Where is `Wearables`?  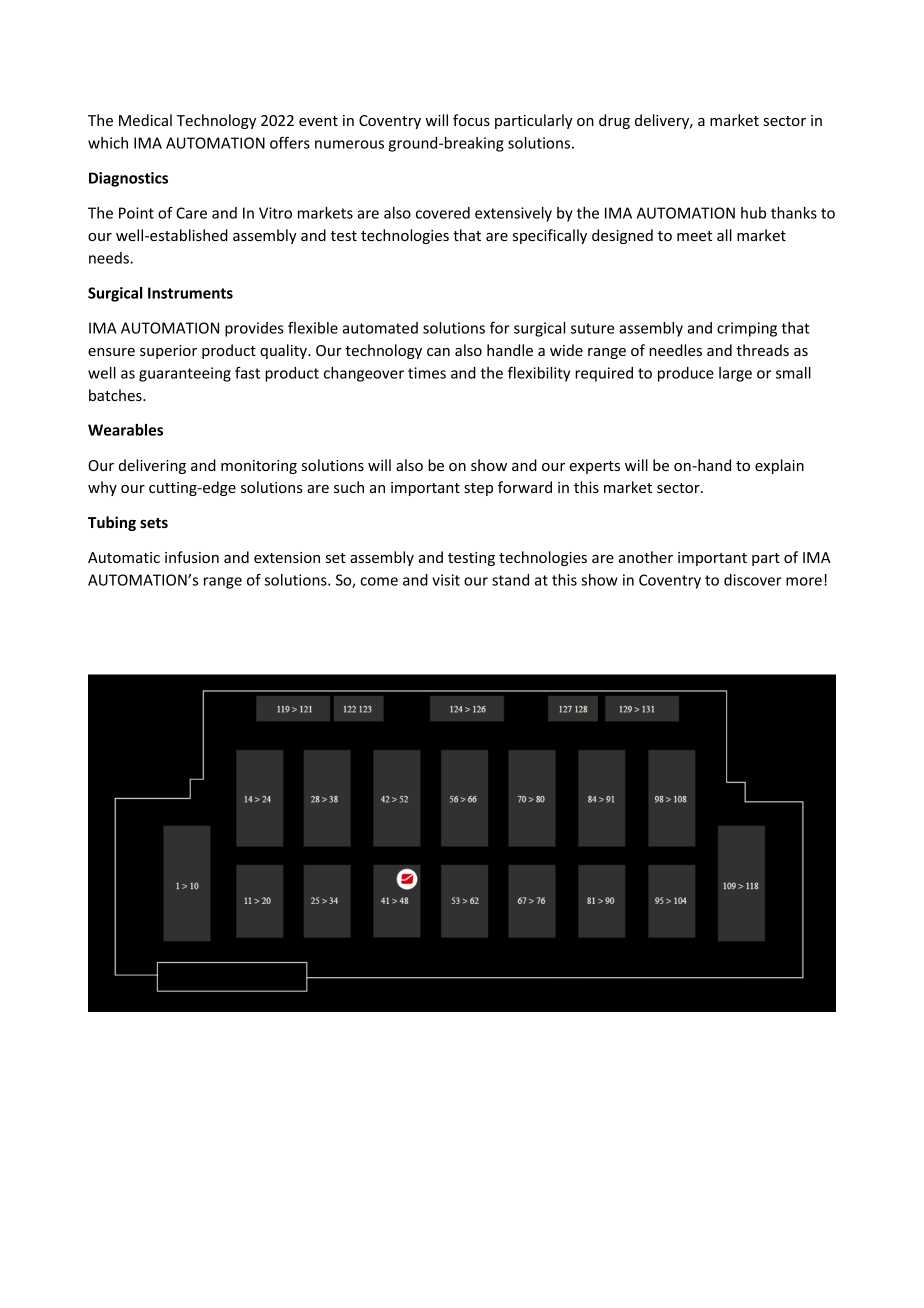
Wearables is located at coordinates (125, 430).
